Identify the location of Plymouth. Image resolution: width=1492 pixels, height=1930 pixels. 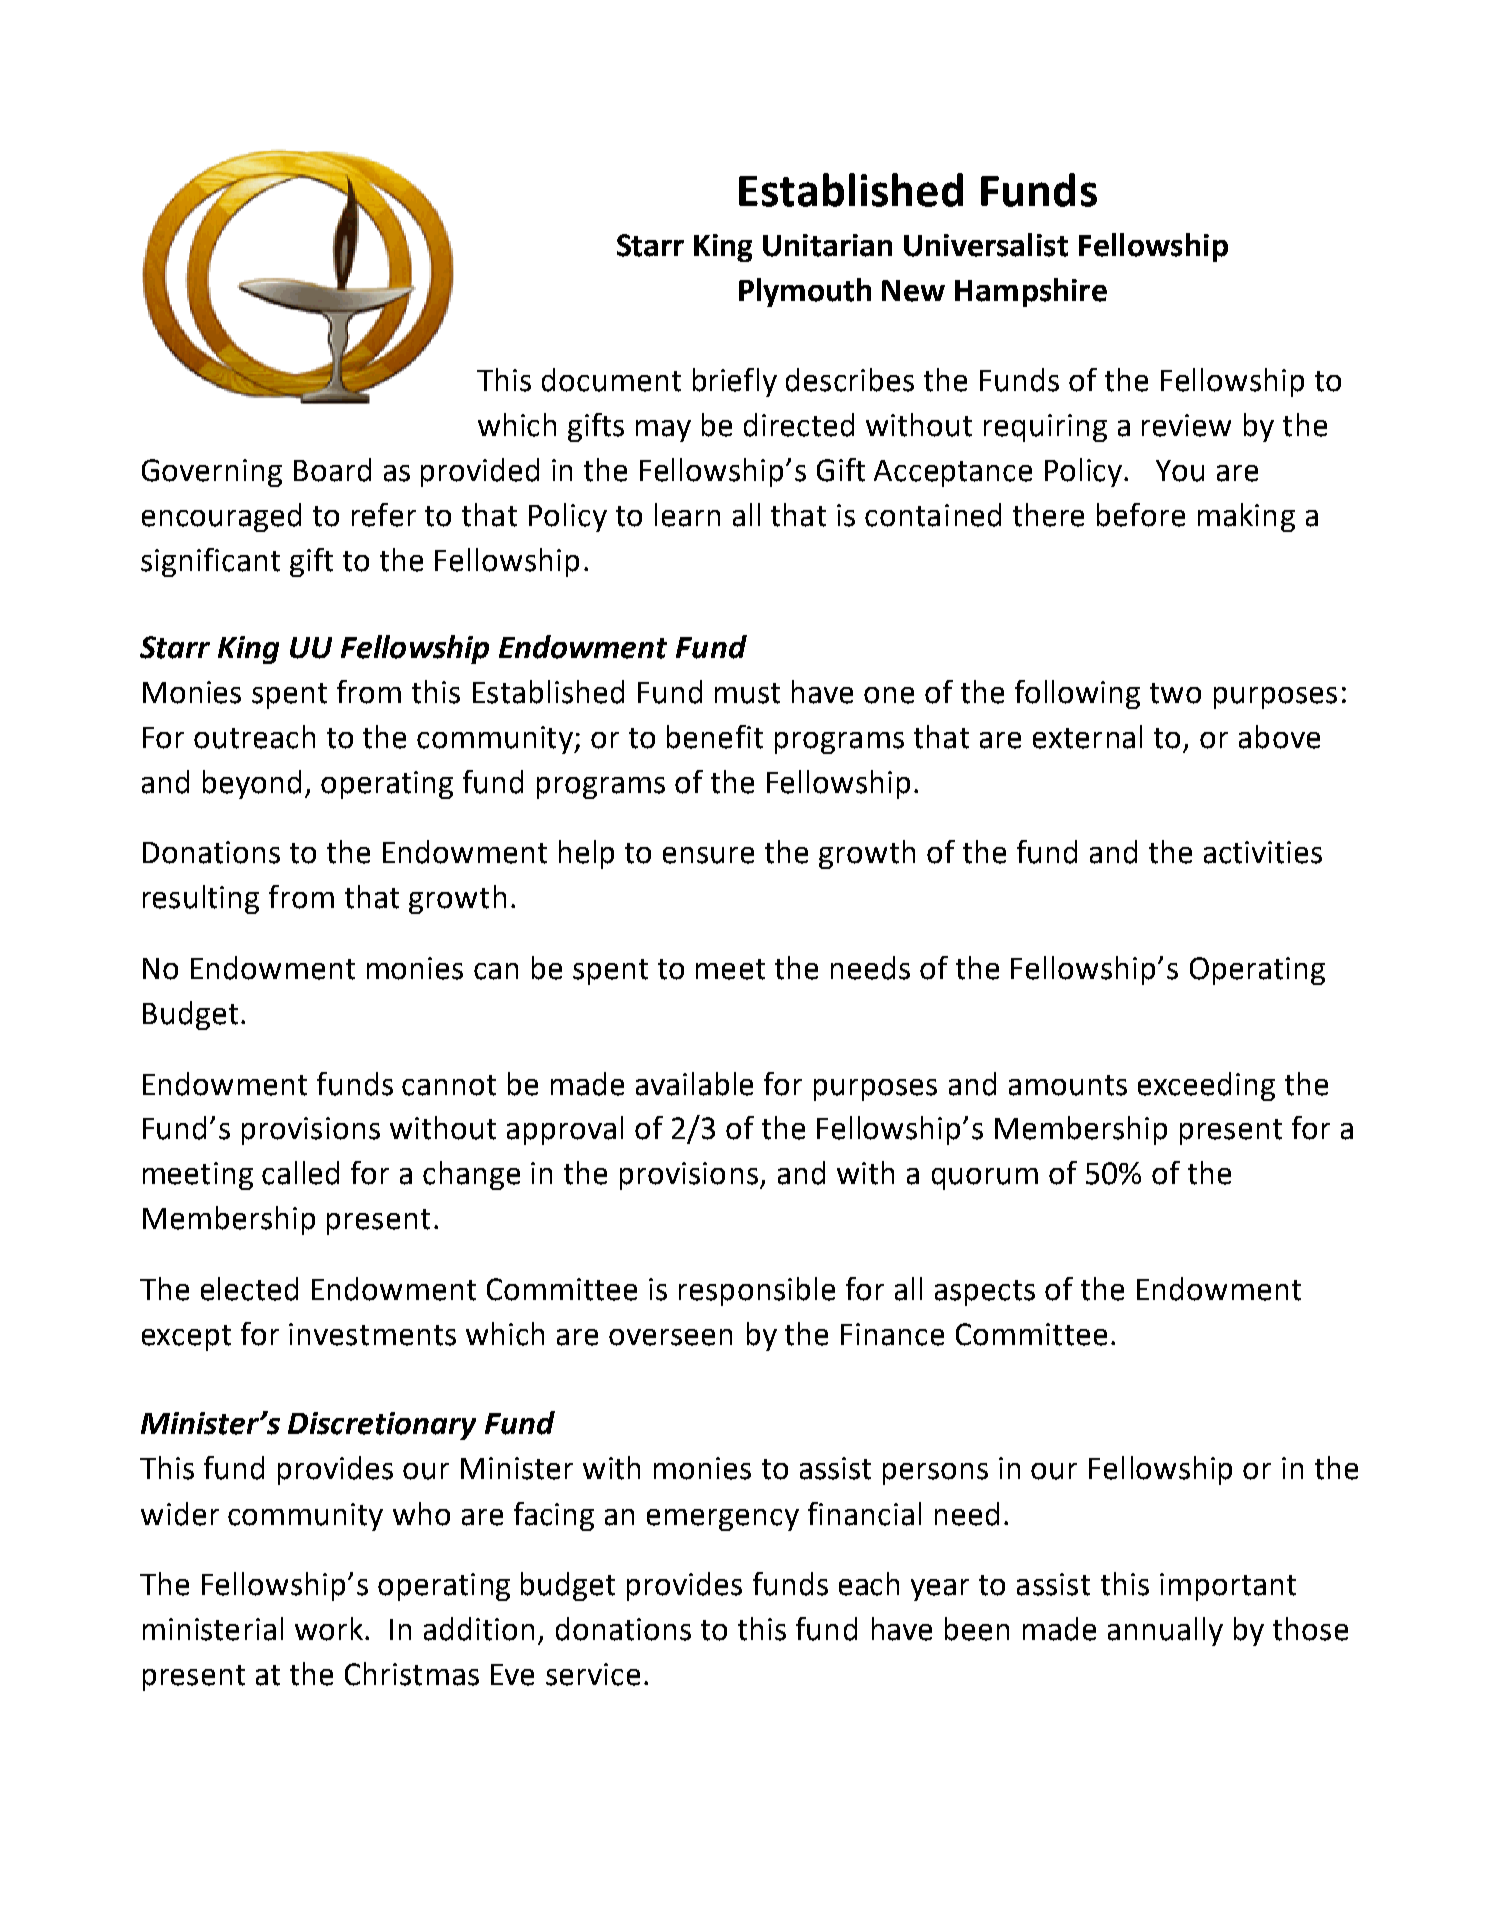
(805, 292).
